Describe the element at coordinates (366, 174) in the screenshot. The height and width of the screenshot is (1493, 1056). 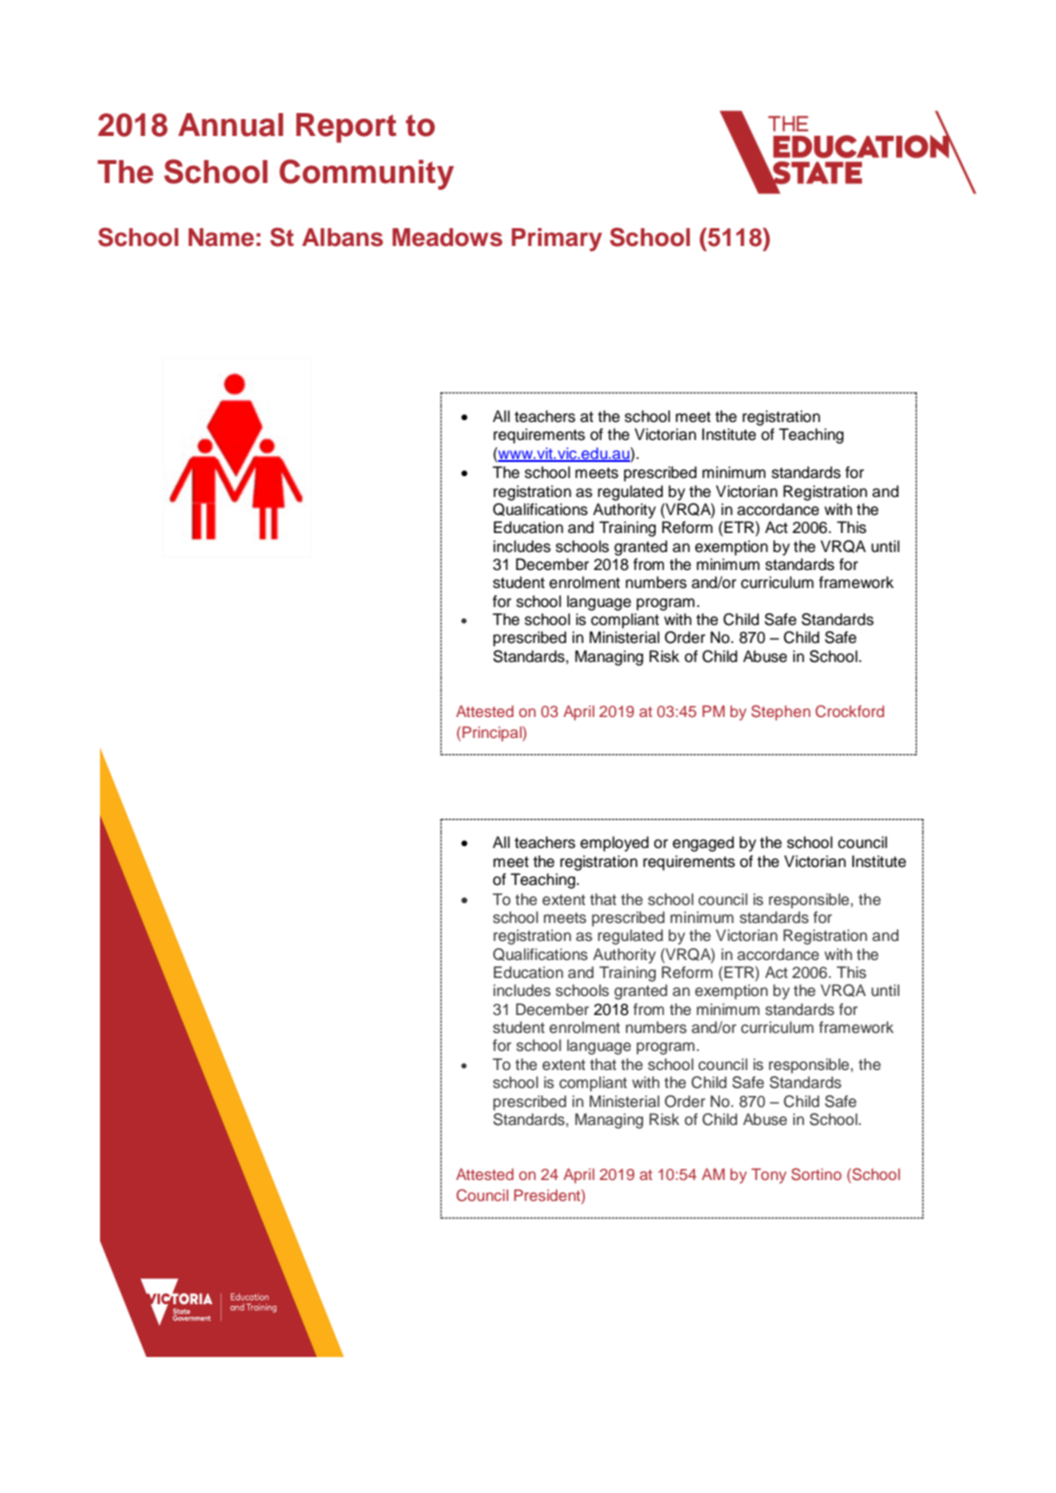
I see `Community` at that location.
